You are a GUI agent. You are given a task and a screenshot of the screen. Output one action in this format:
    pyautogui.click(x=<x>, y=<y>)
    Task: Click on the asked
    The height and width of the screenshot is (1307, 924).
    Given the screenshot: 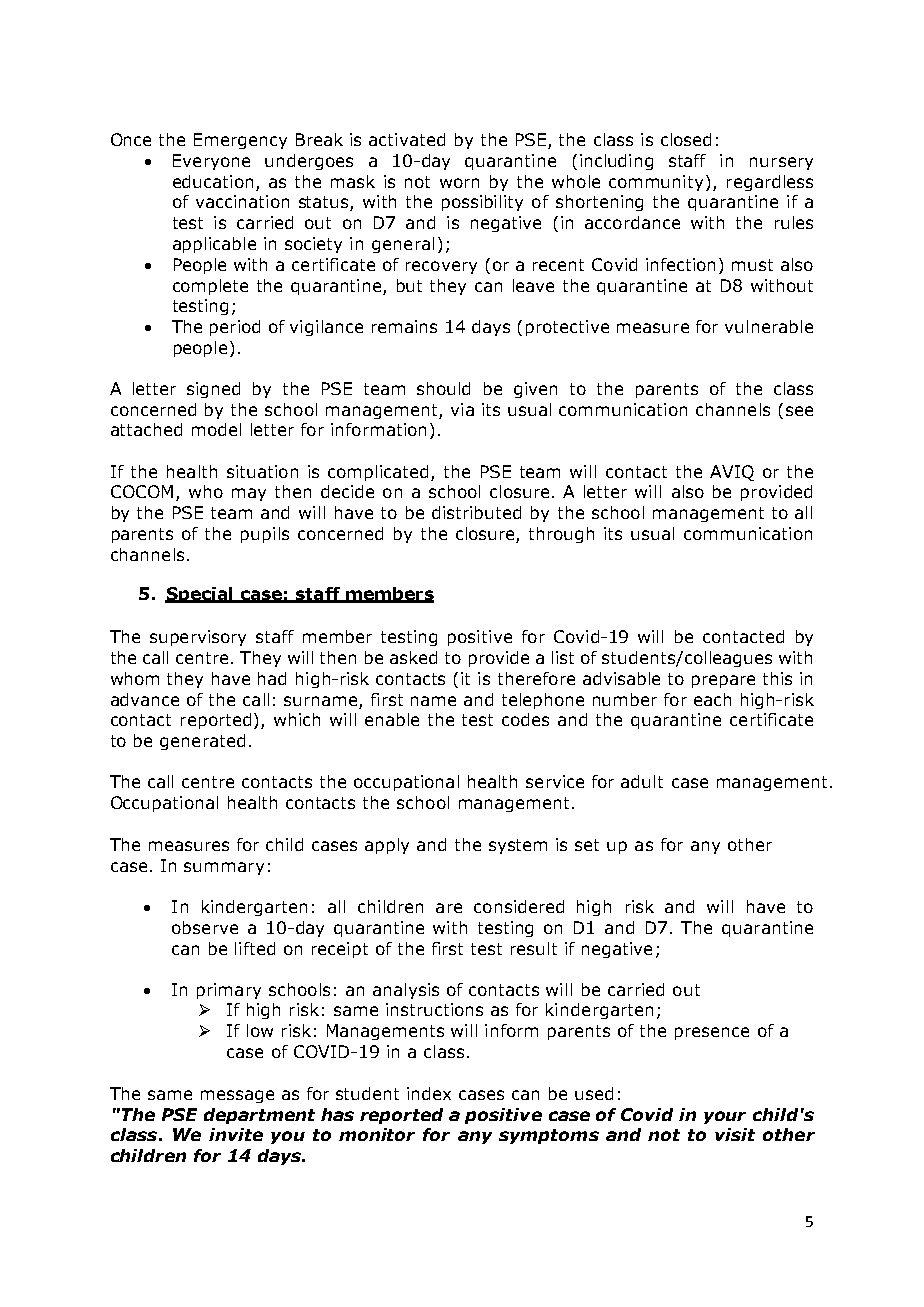 What is the action you would take?
    pyautogui.click(x=413, y=657)
